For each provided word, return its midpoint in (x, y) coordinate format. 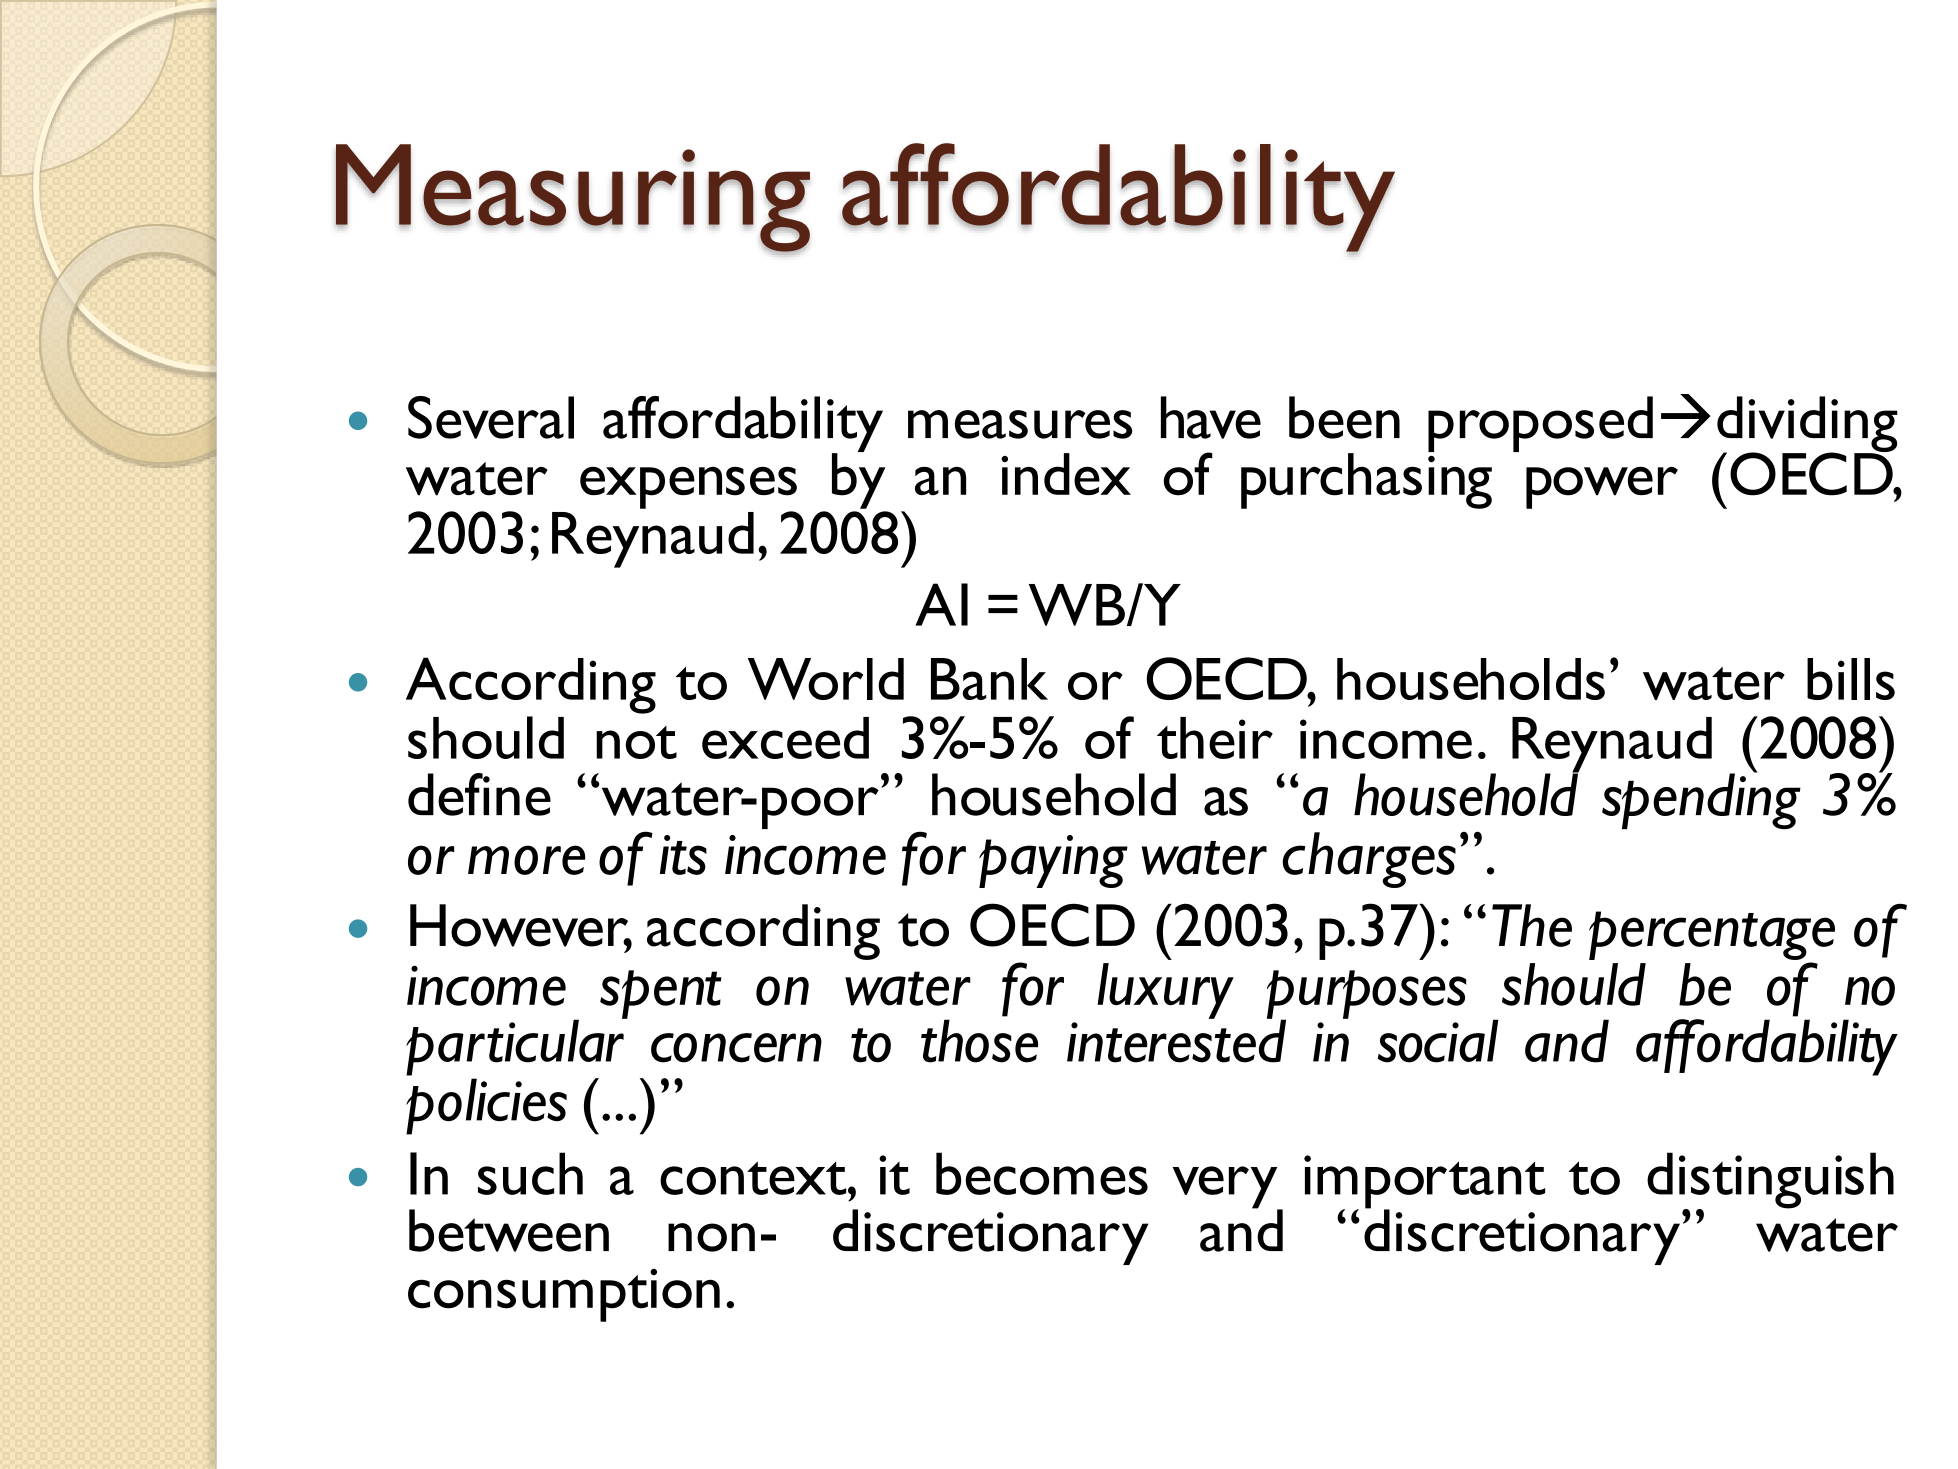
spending (1701, 800)
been (1344, 417)
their (1215, 738)
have (1211, 417)
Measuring (573, 199)
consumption (564, 1295)
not (636, 742)
